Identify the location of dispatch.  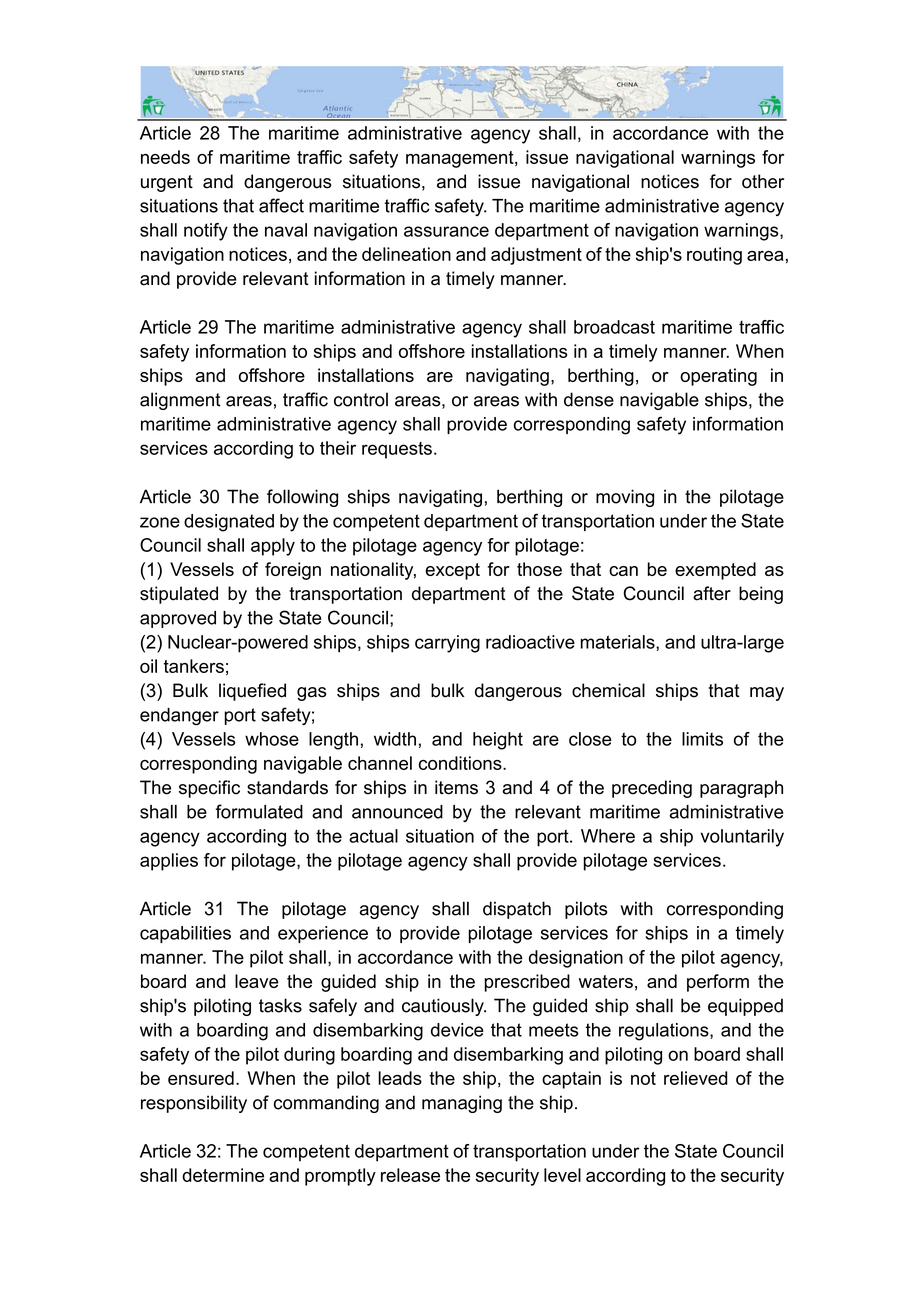
(517, 910).
